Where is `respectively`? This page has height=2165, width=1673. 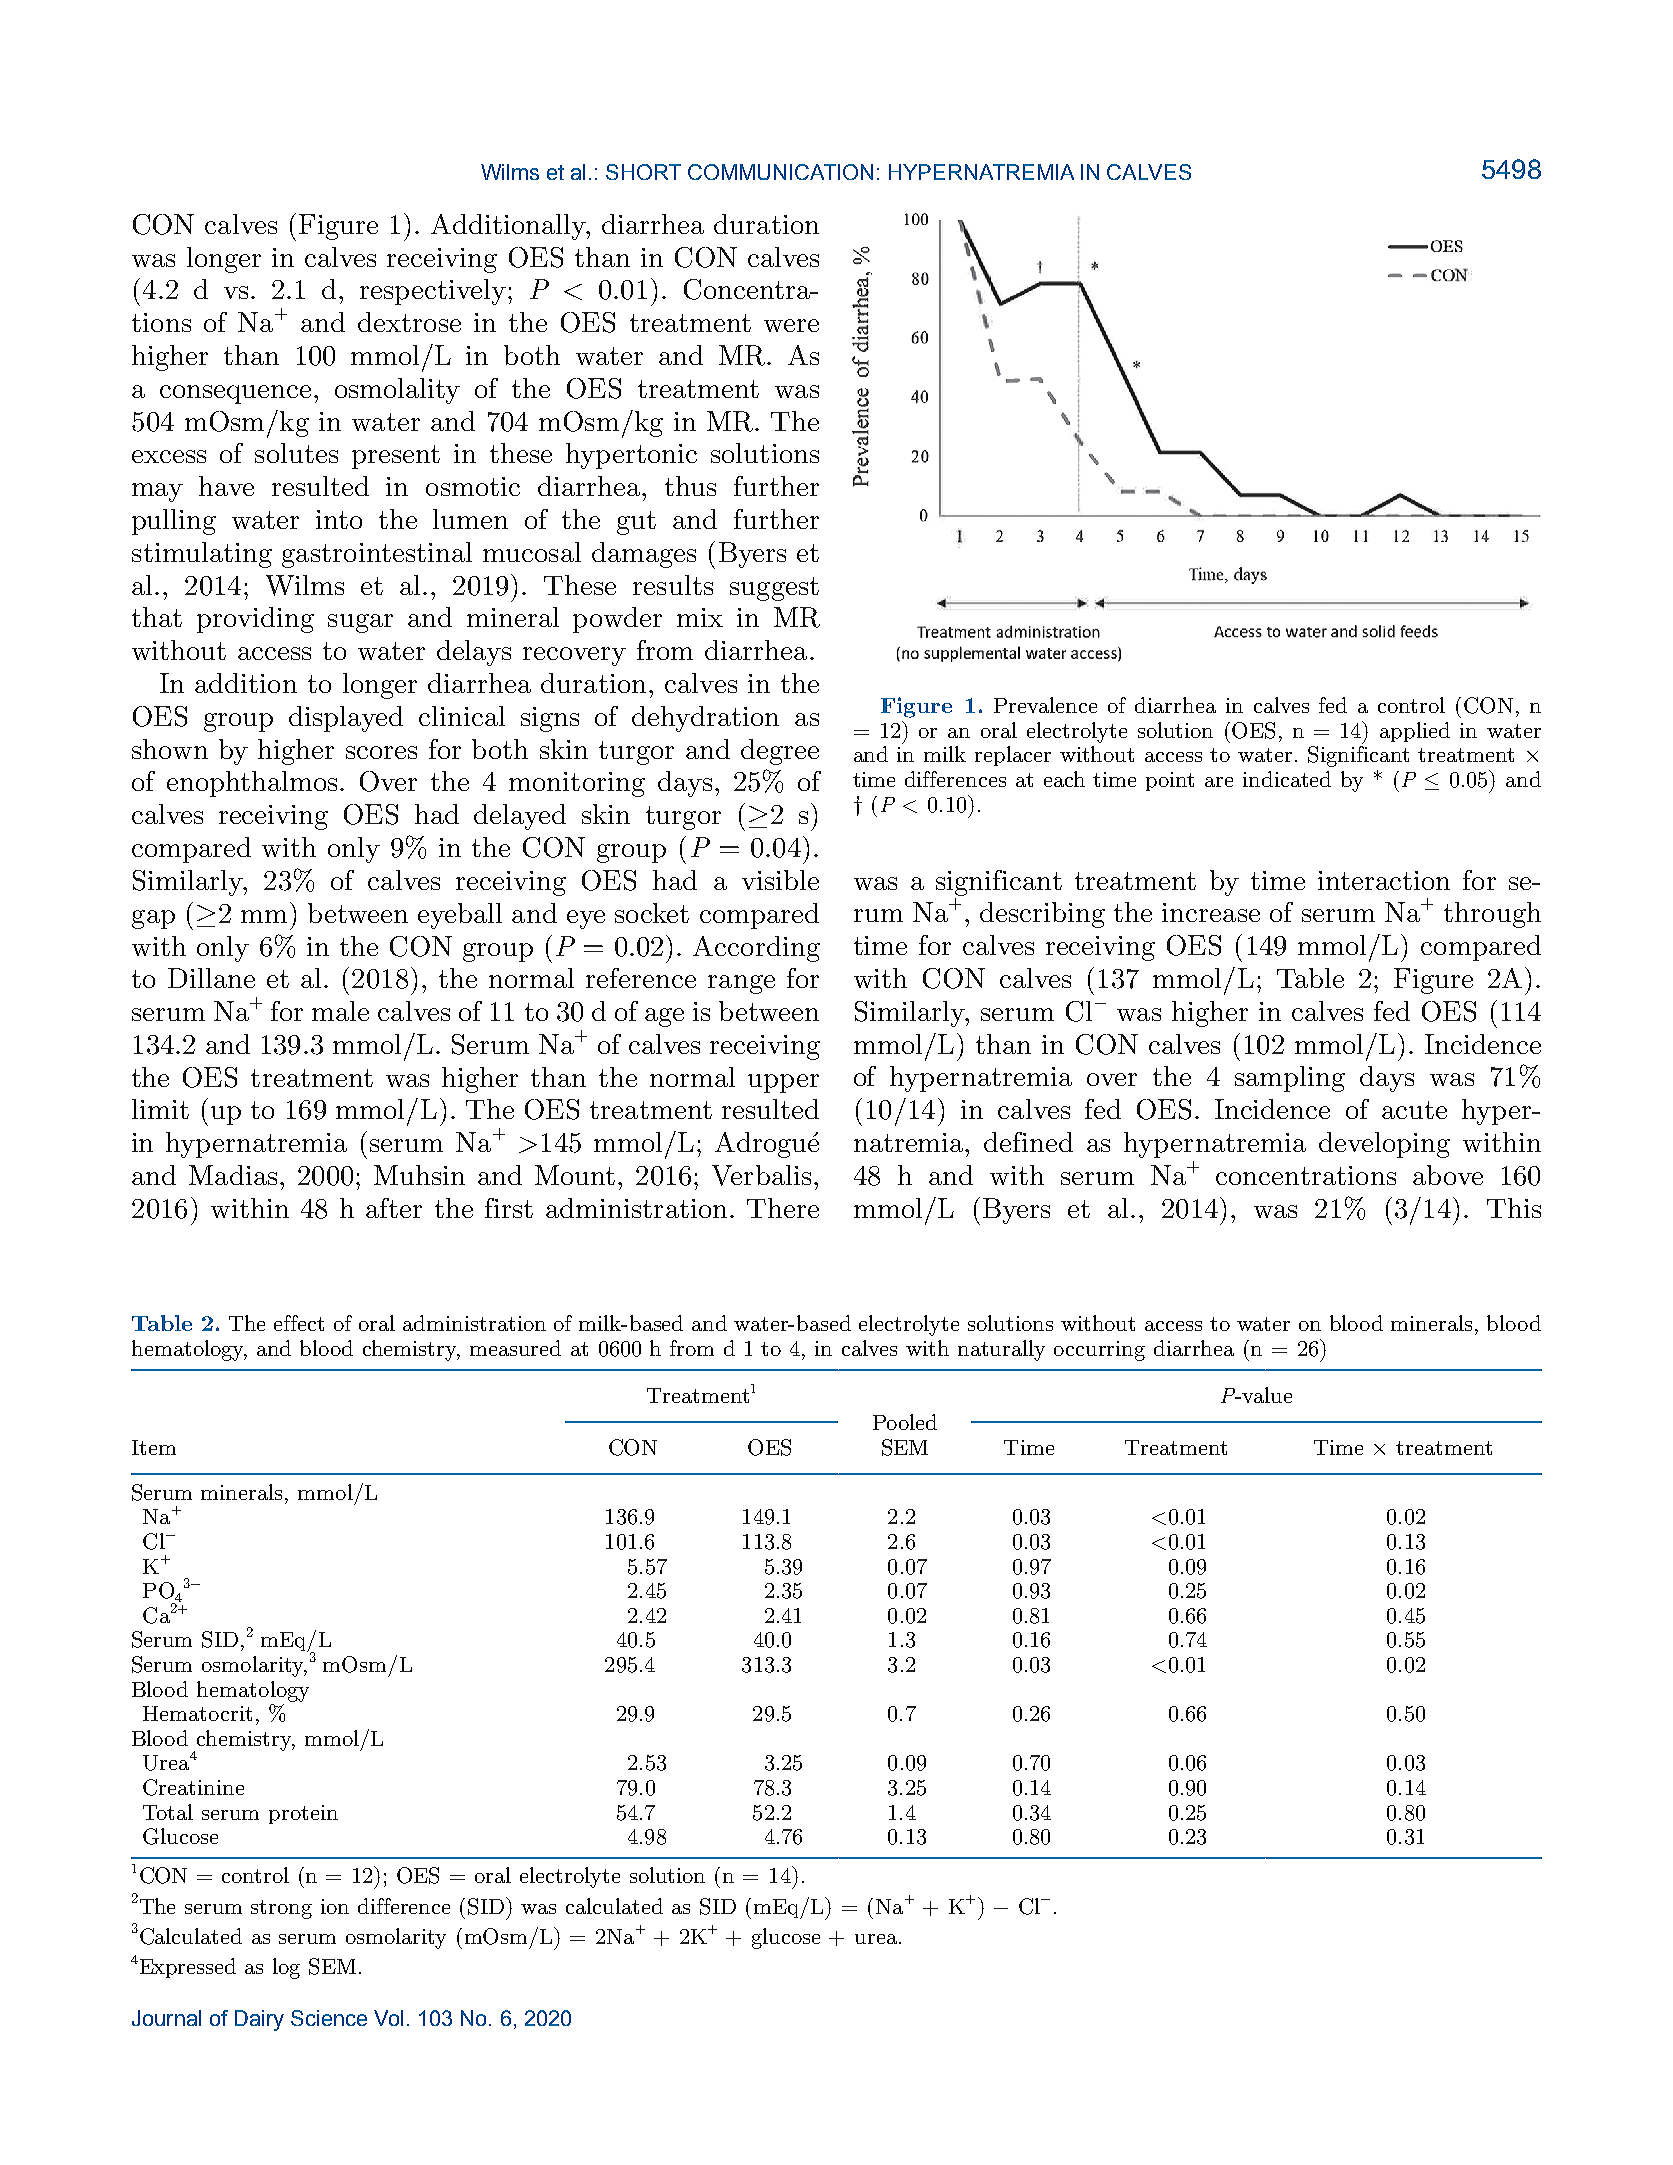
respectively is located at coordinates (433, 292).
